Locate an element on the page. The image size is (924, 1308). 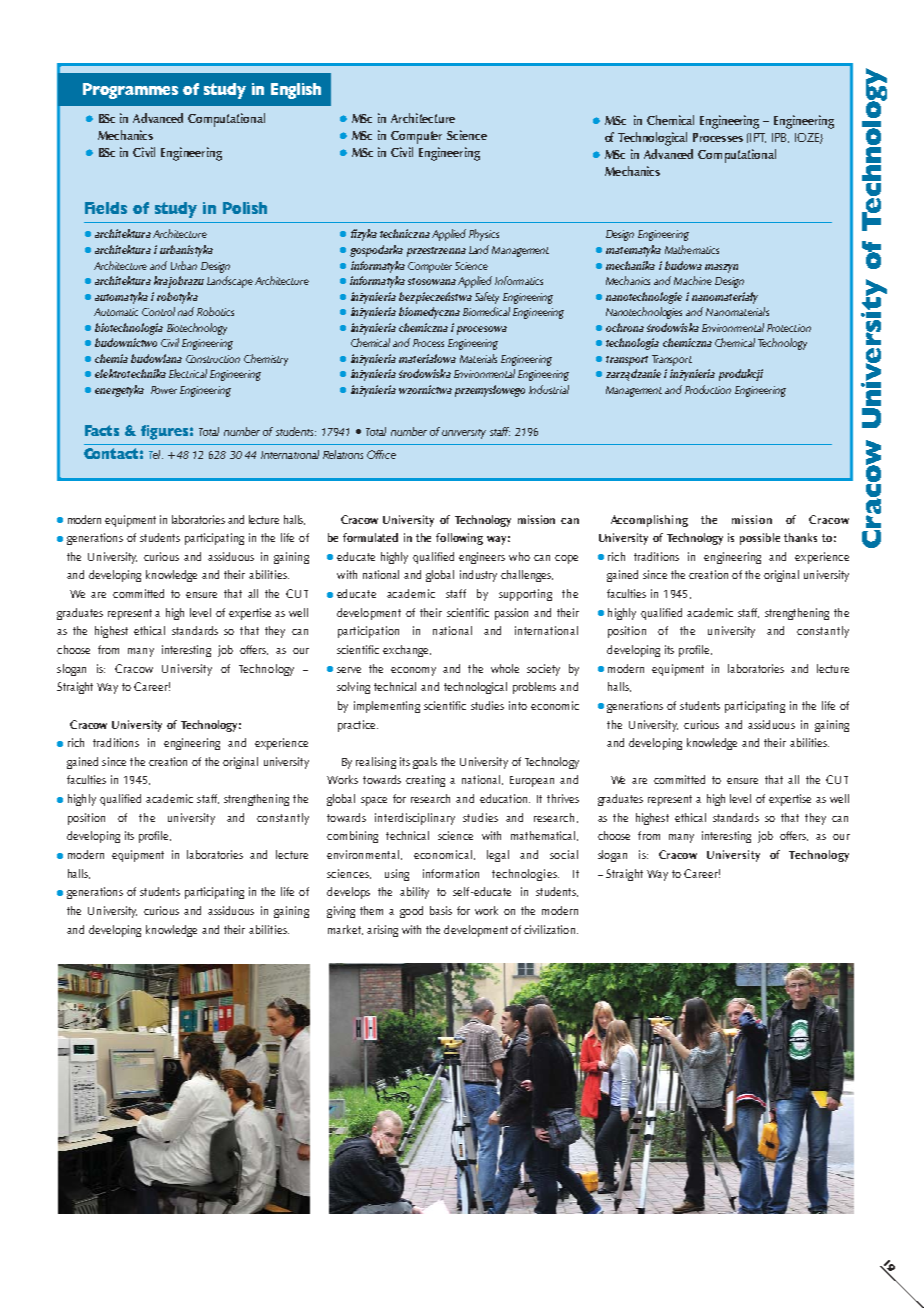
Tel is located at coordinates (156, 454).
